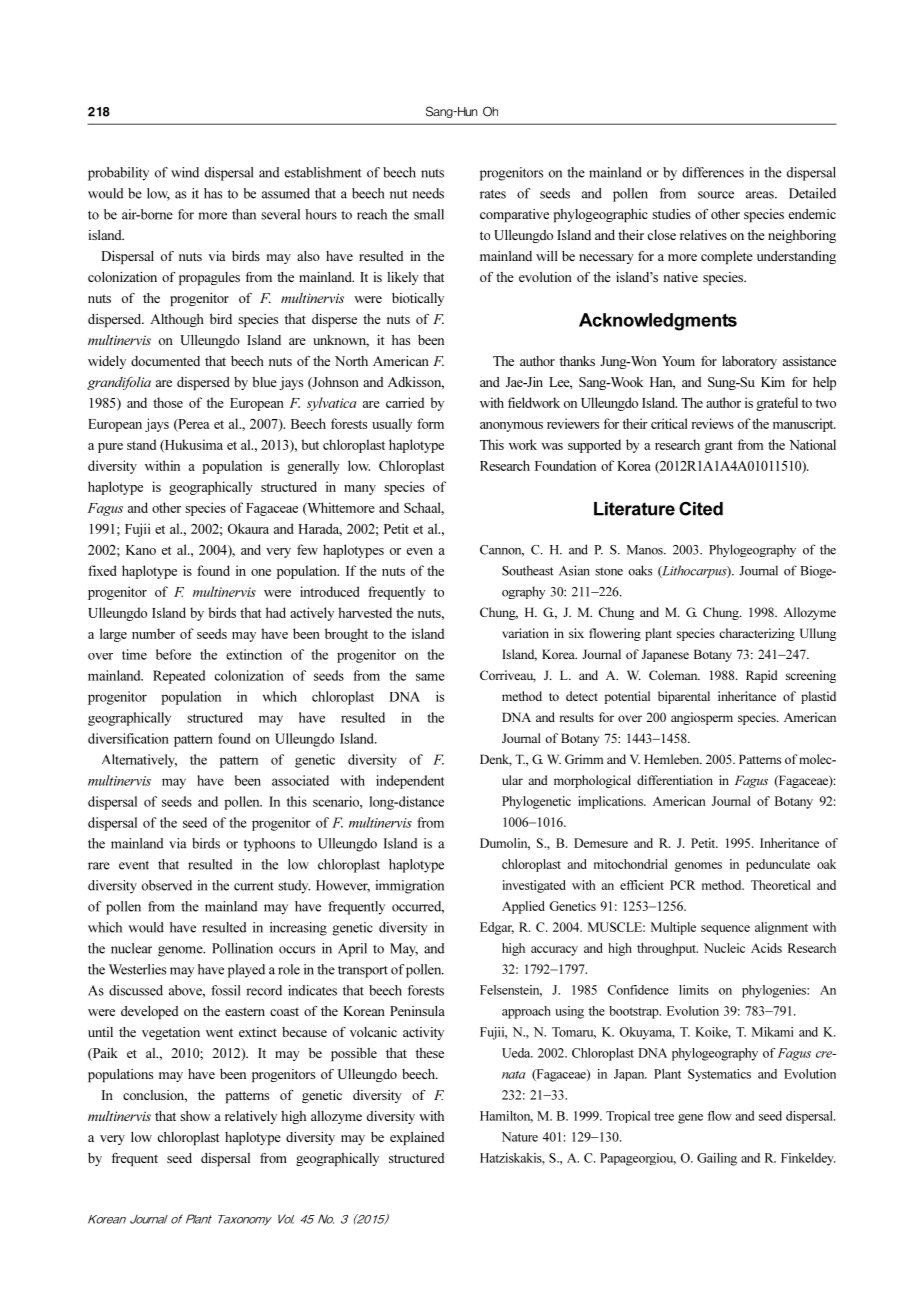 The image size is (924, 1308). What do you see at coordinates (417, 1138) in the screenshot?
I see `explained` at bounding box center [417, 1138].
